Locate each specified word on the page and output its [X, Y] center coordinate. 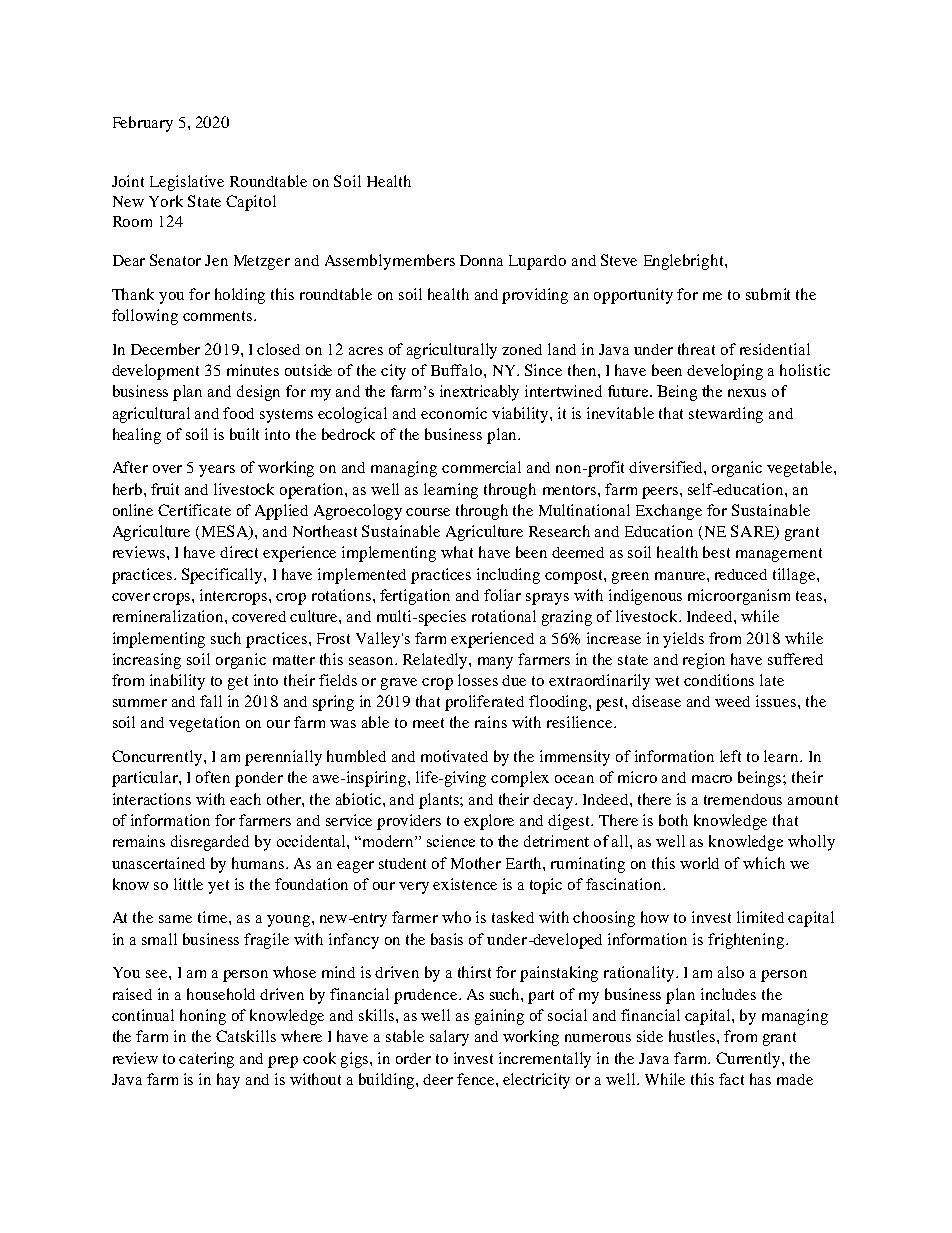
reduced [741, 574]
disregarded [210, 843]
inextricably [479, 393]
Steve [619, 260]
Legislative [187, 183]
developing [725, 372]
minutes [253, 370]
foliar [502, 595]
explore [489, 822]
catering [206, 1060]
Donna [481, 260]
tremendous [743, 799]
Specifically [223, 576]
